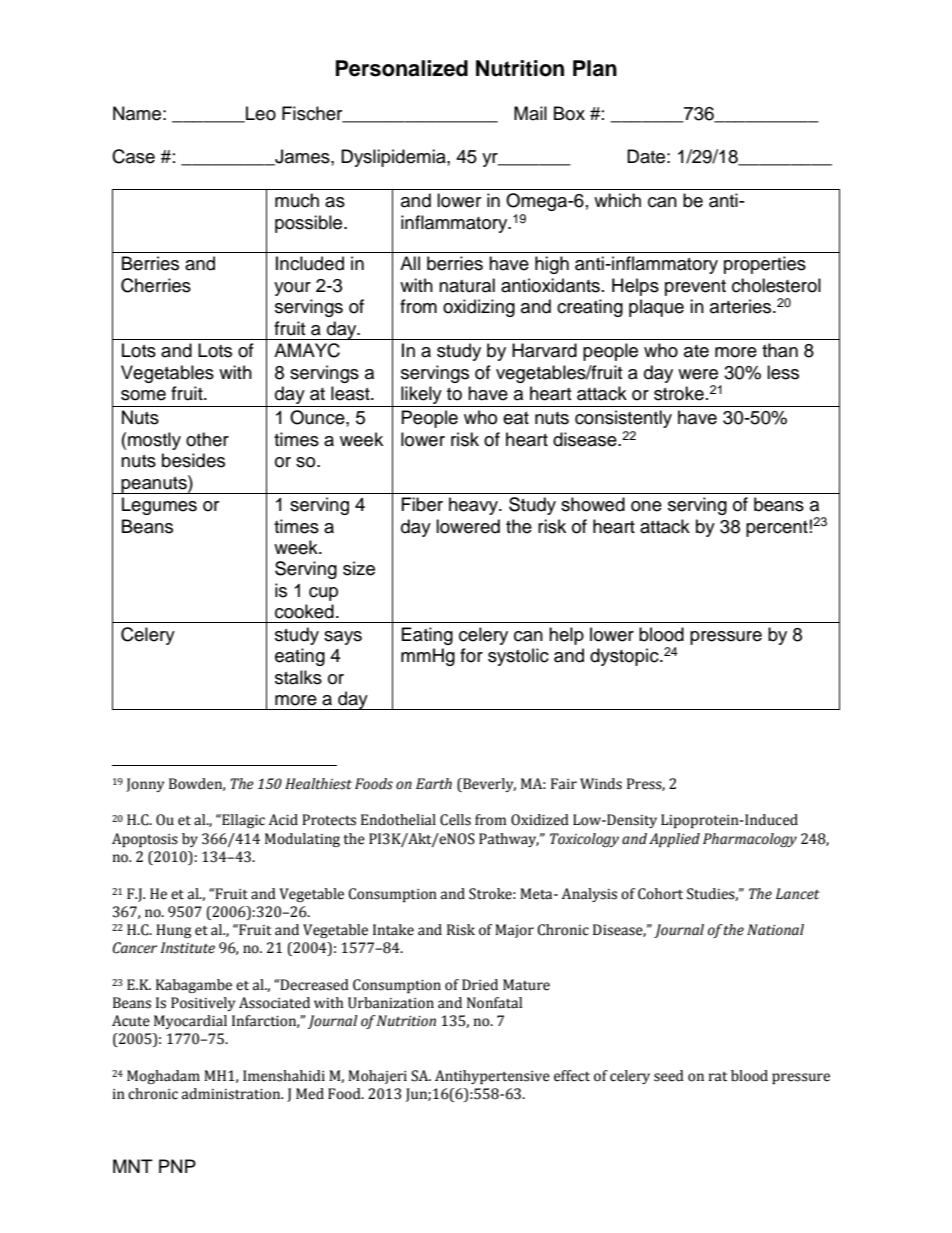 The image size is (952, 1233). I want to click on effect, so click(572, 1076).
